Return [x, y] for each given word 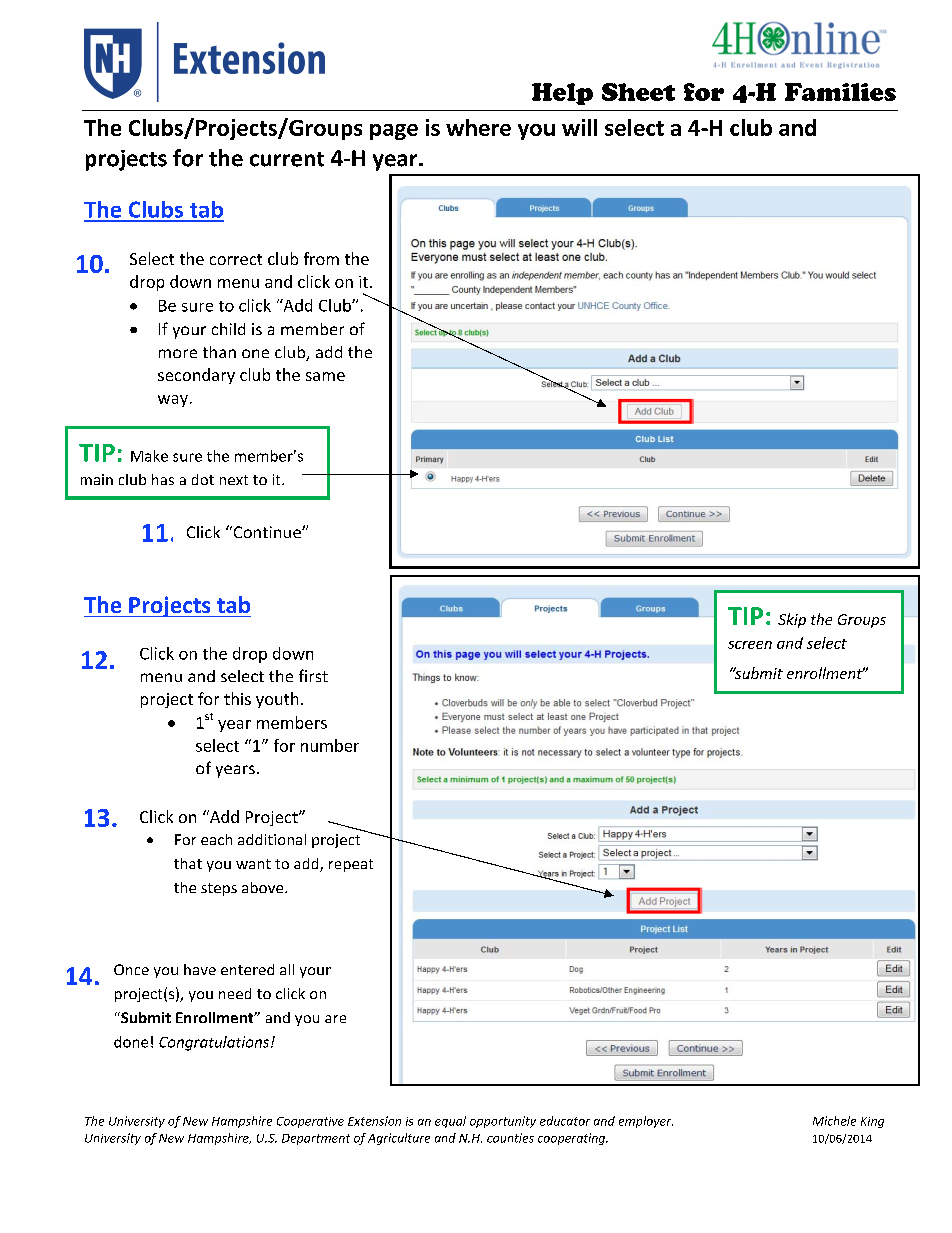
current [287, 159]
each [216, 839]
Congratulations [214, 1043]
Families [840, 92]
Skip [792, 620]
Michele [834, 1121]
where [478, 127]
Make [149, 456]
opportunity [503, 1122]
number [330, 745]
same [325, 376]
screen [750, 645]
